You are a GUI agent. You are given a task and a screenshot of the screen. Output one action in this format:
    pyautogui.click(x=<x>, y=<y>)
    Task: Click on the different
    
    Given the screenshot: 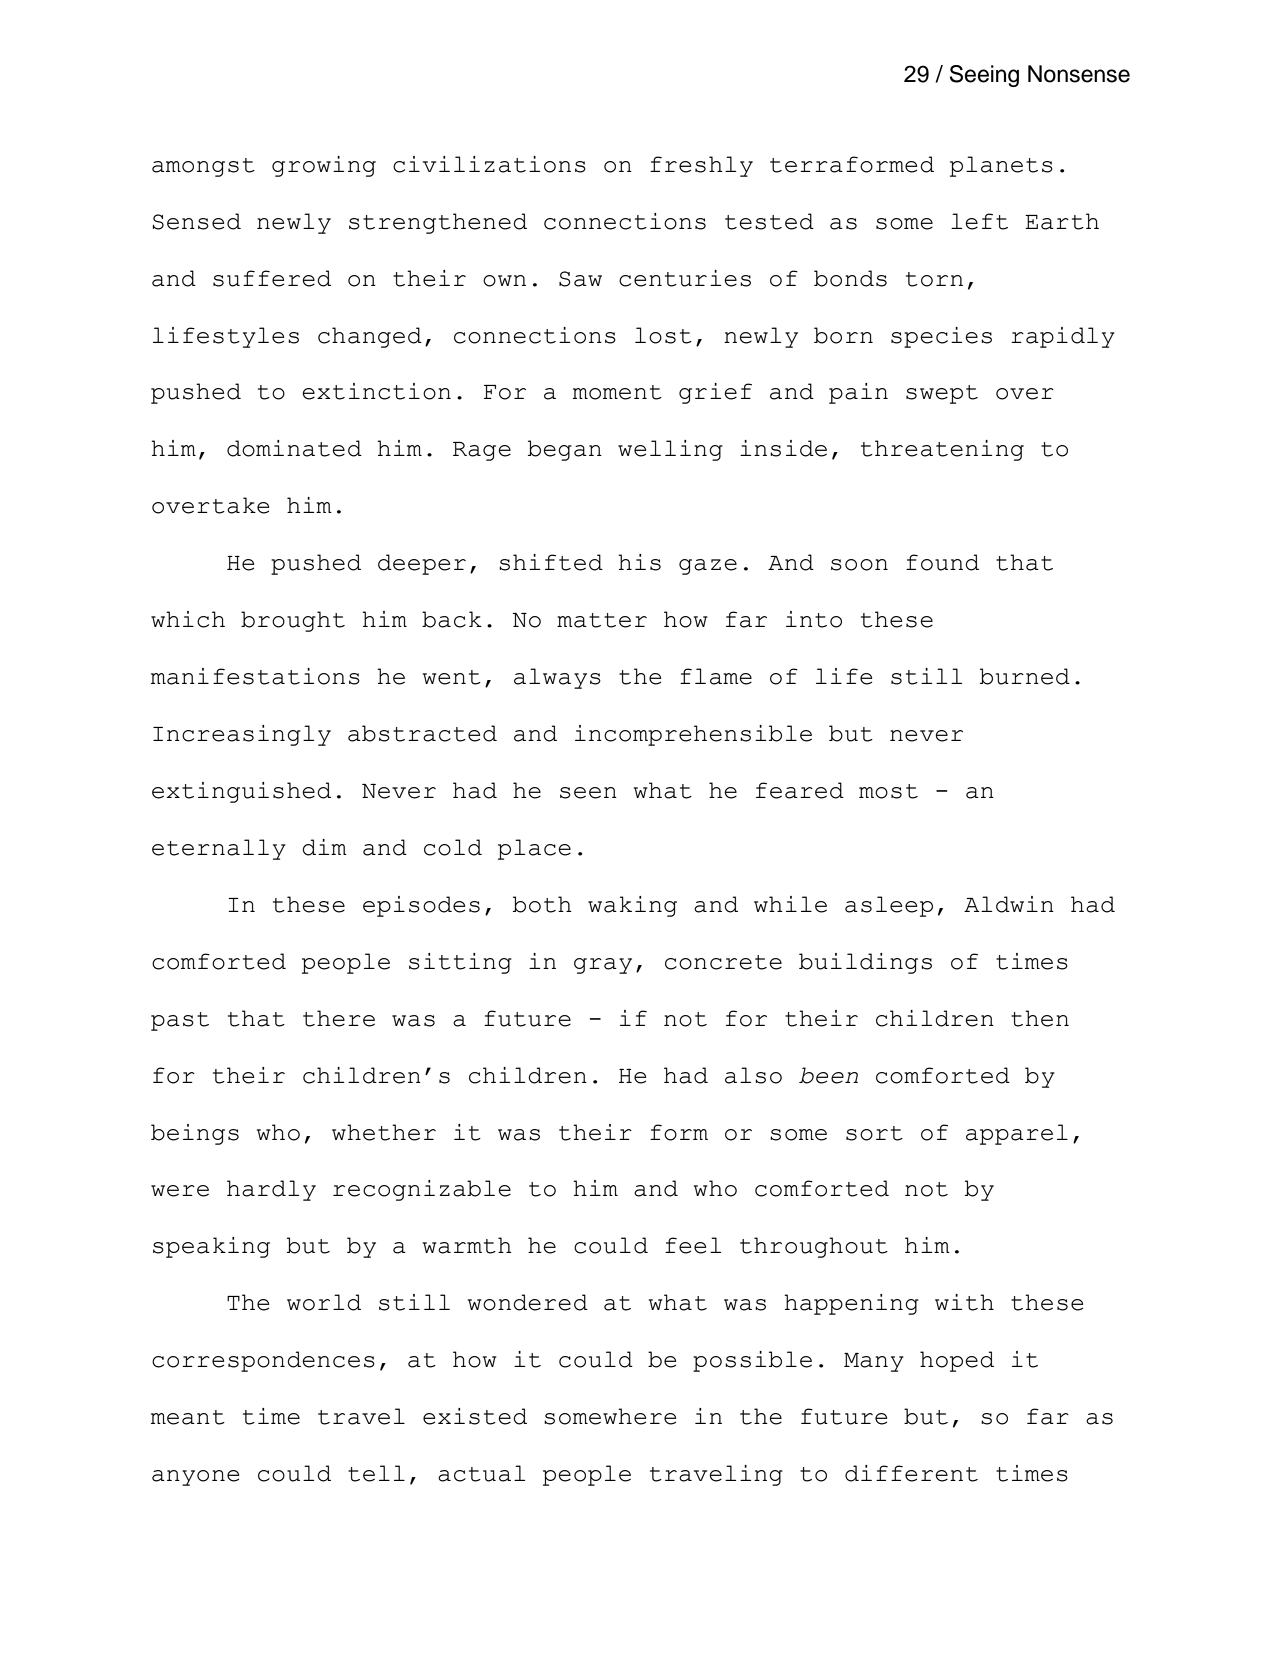 What is the action you would take?
    pyautogui.click(x=911, y=1473)
